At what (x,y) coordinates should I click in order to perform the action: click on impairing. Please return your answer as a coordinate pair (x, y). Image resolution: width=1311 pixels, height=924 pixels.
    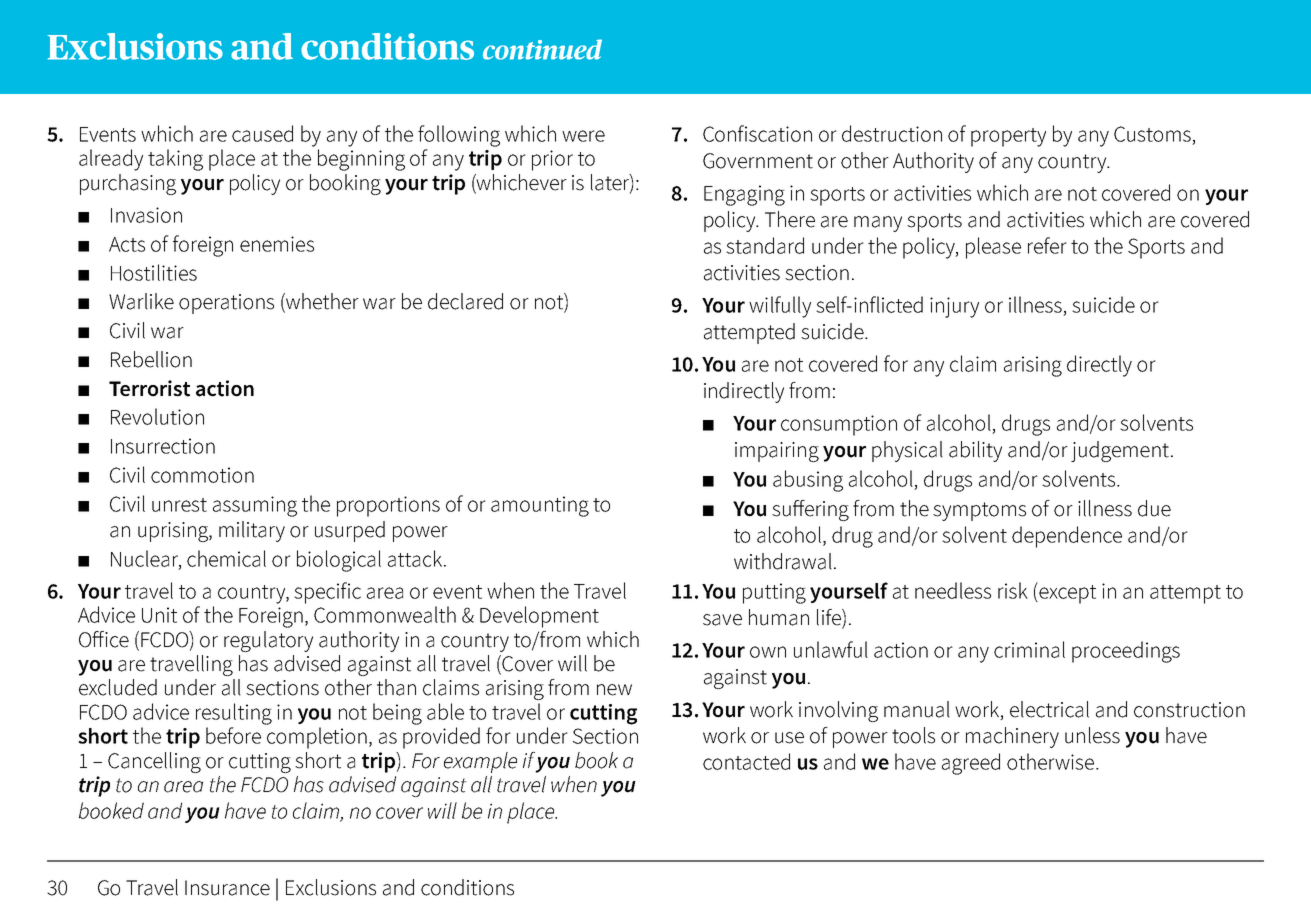
    Looking at the image, I should click on (777, 452).
